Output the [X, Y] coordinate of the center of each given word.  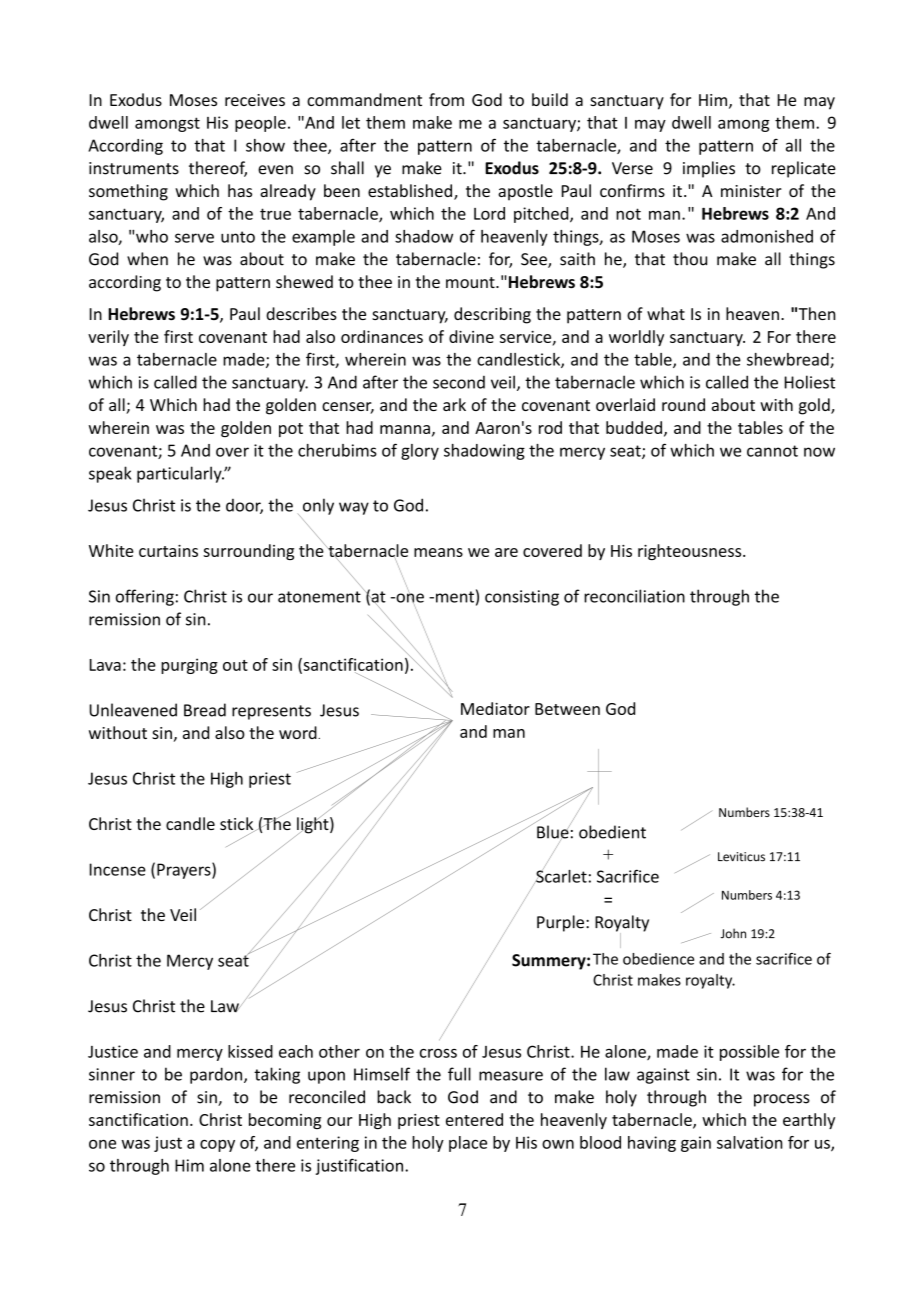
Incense [118, 869]
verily [108, 338]
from [446, 99]
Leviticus [741, 857]
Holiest [810, 382]
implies [709, 169]
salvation [750, 1142]
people [260, 124]
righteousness [691, 552]
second [459, 382]
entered [474, 1119]
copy [217, 1146]
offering [145, 597]
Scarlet [560, 875]
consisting [522, 598]
